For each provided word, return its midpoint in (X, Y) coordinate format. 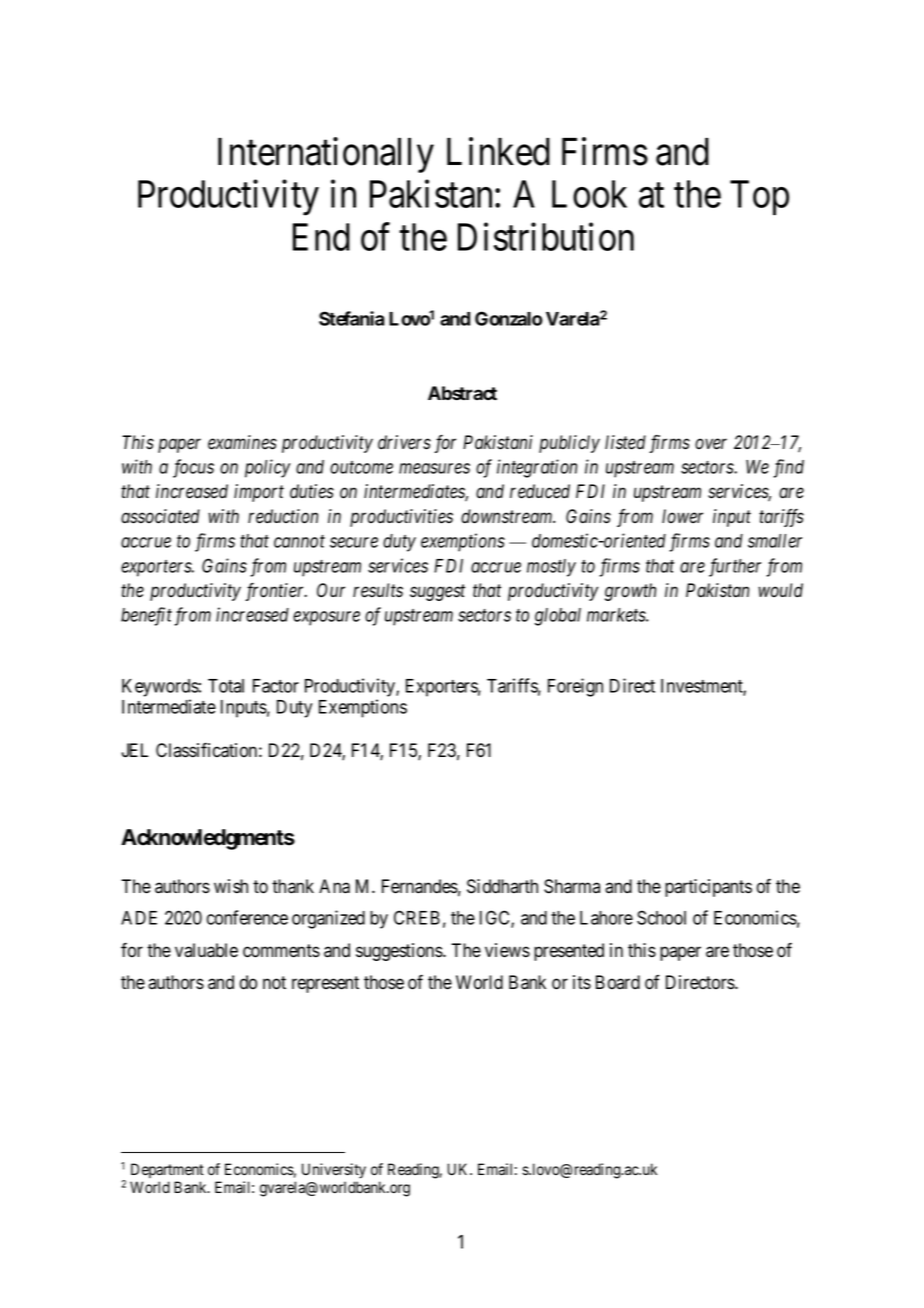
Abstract (462, 393)
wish (231, 886)
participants (708, 888)
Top (759, 198)
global (558, 617)
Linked (498, 151)
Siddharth (502, 886)
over (711, 444)
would (780, 590)
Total (226, 686)
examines (242, 442)
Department (167, 1170)
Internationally (326, 155)
